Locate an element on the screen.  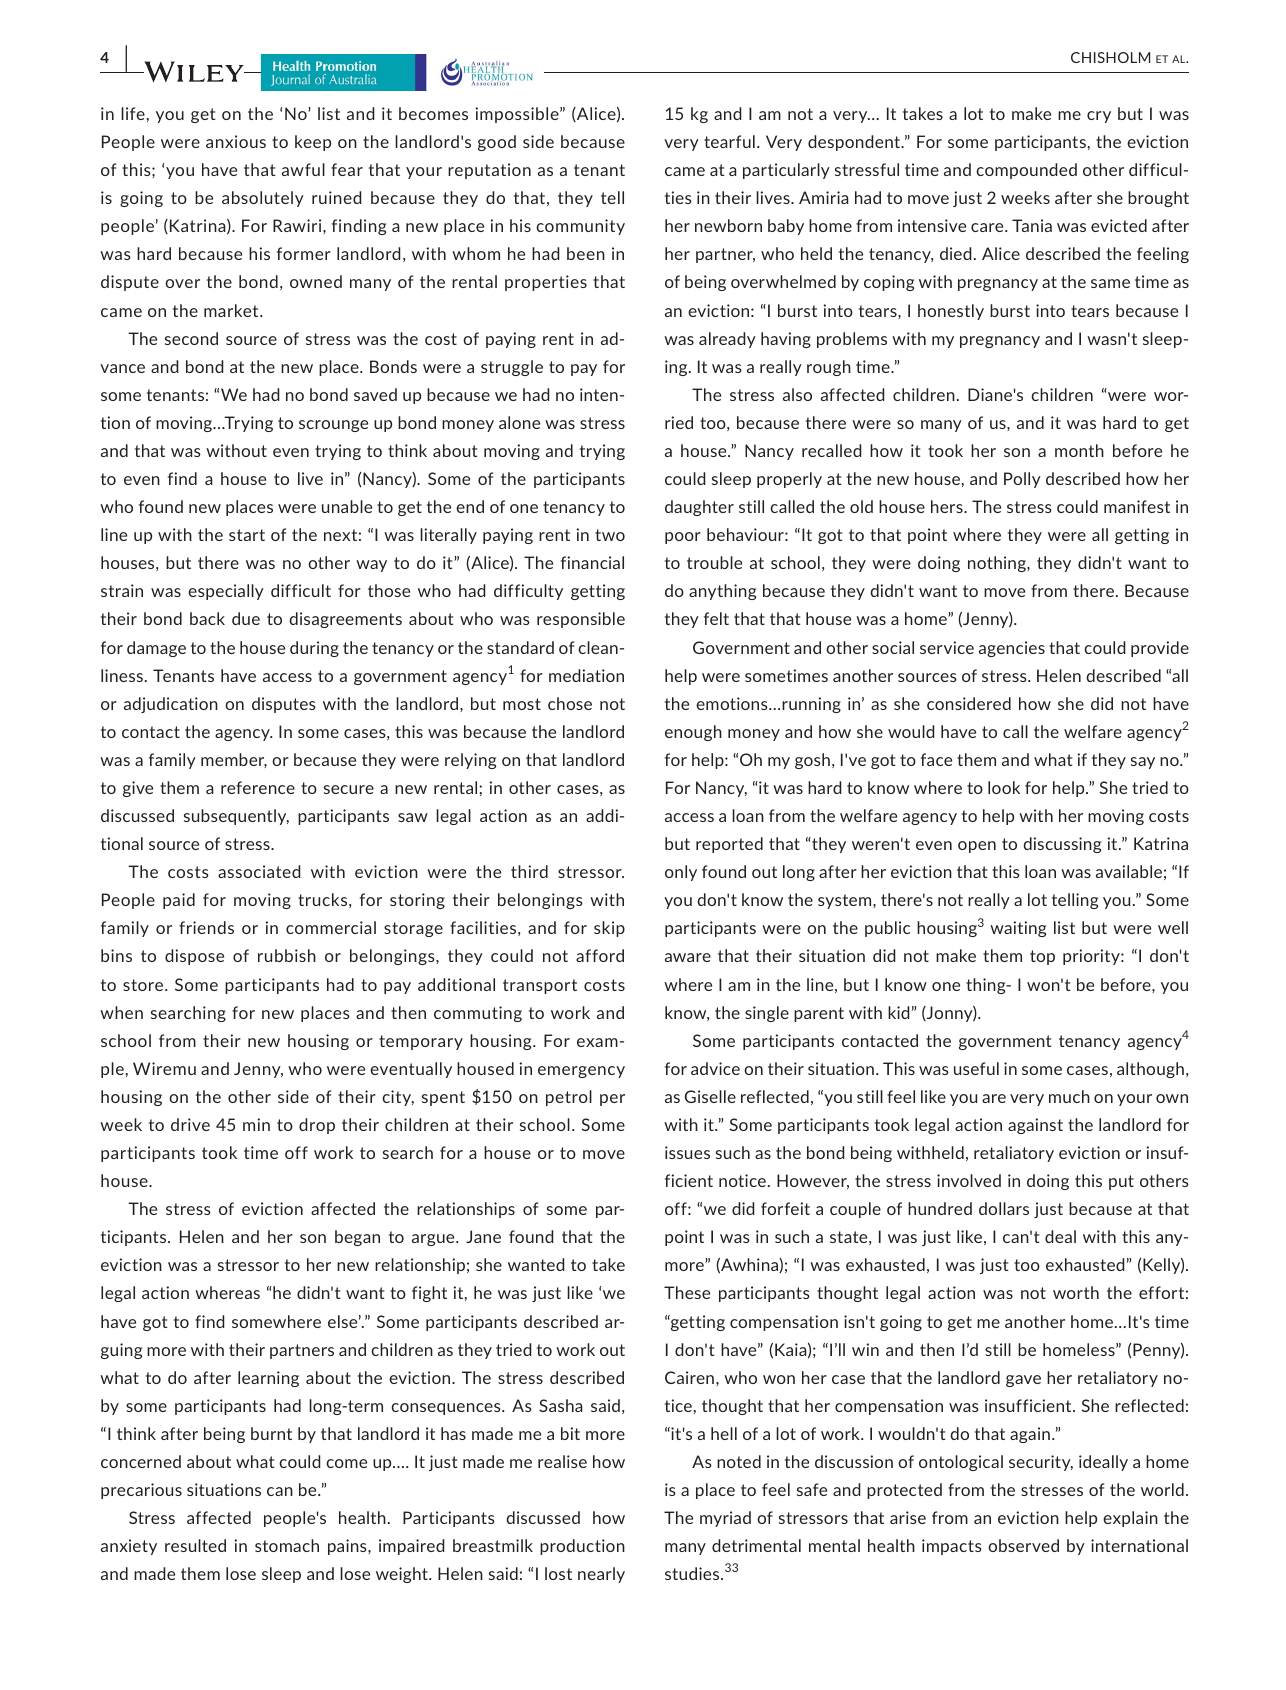
cry is located at coordinates (1099, 117).
